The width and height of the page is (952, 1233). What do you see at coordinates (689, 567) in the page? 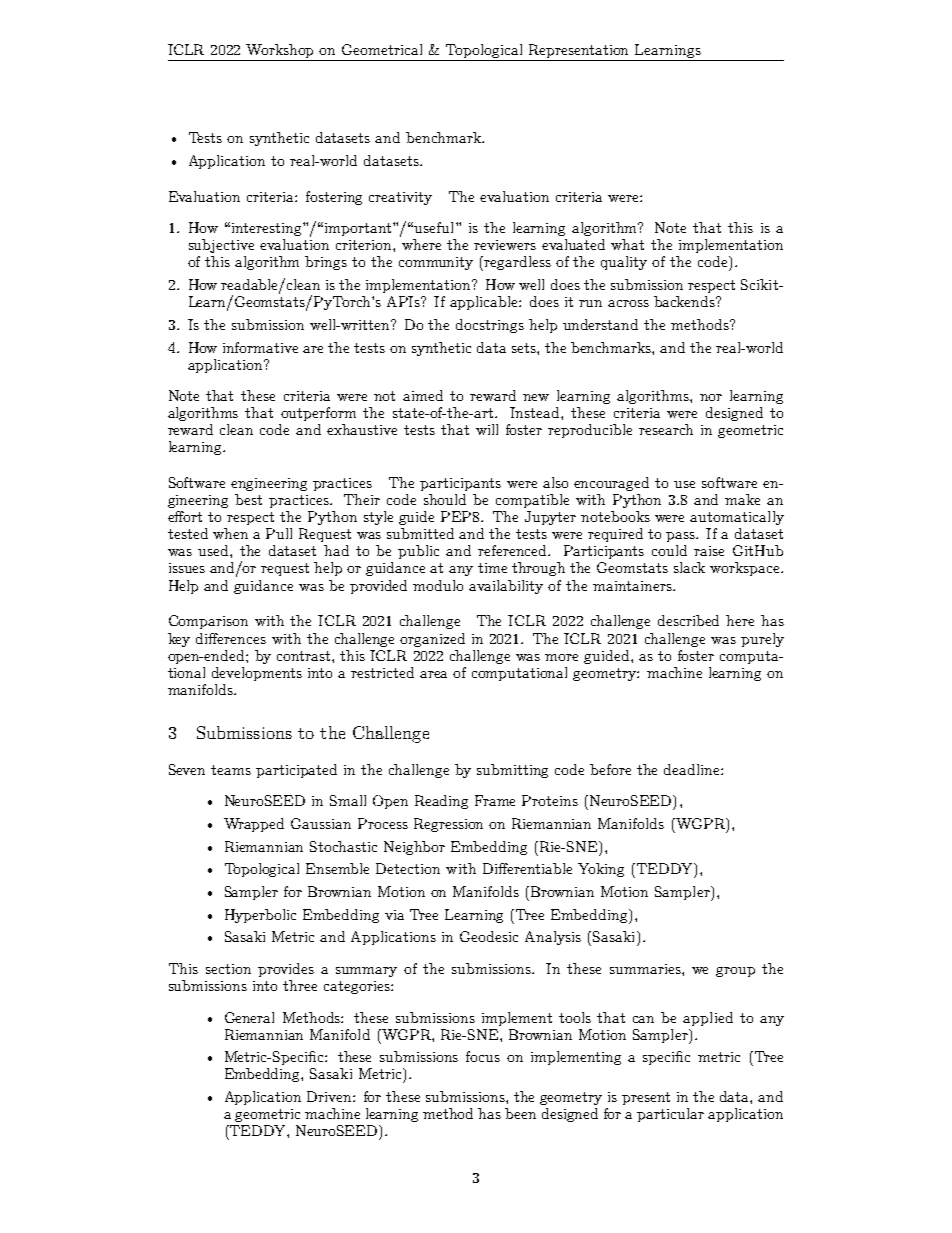
I see `slack` at bounding box center [689, 567].
